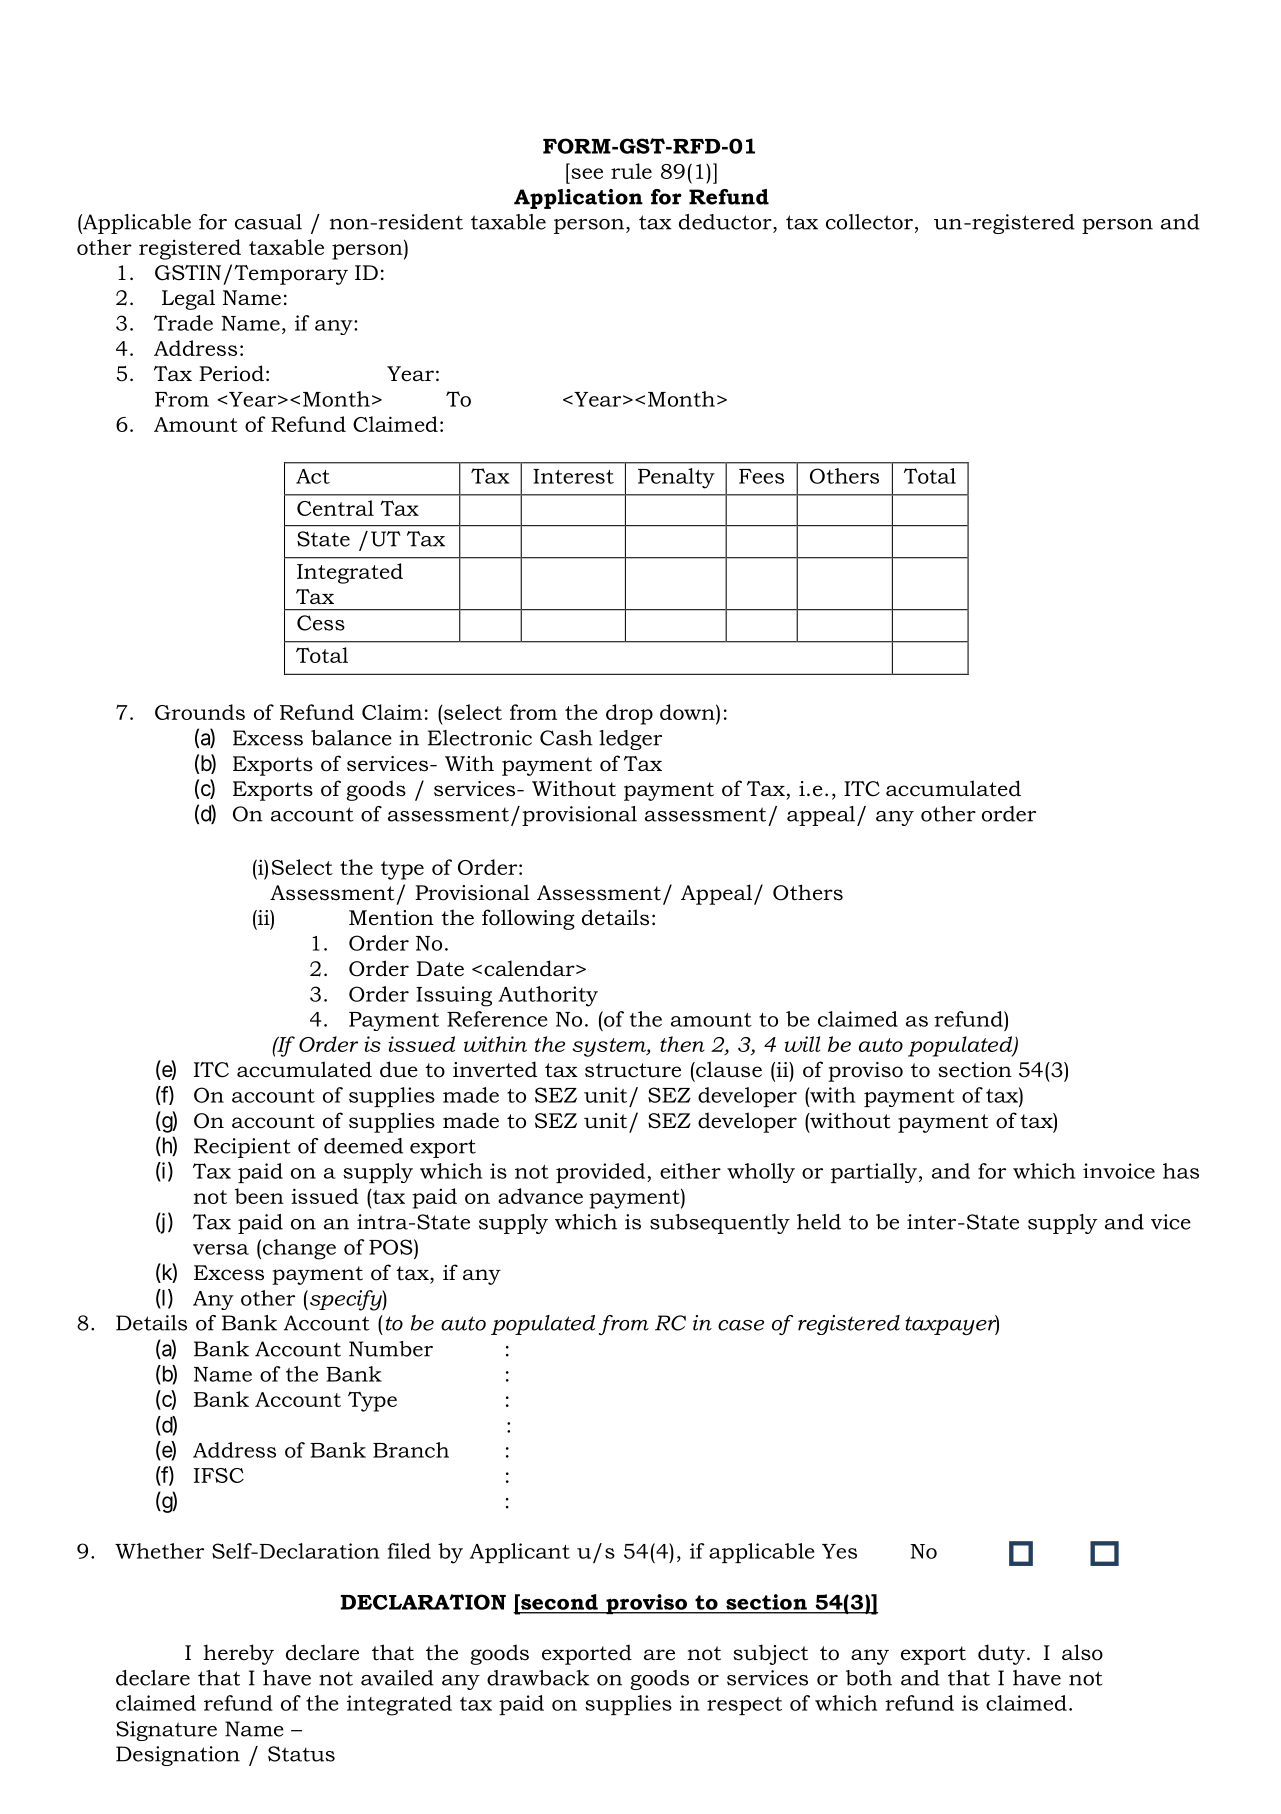  What do you see at coordinates (335, 508) in the image?
I see `Central` at bounding box center [335, 508].
